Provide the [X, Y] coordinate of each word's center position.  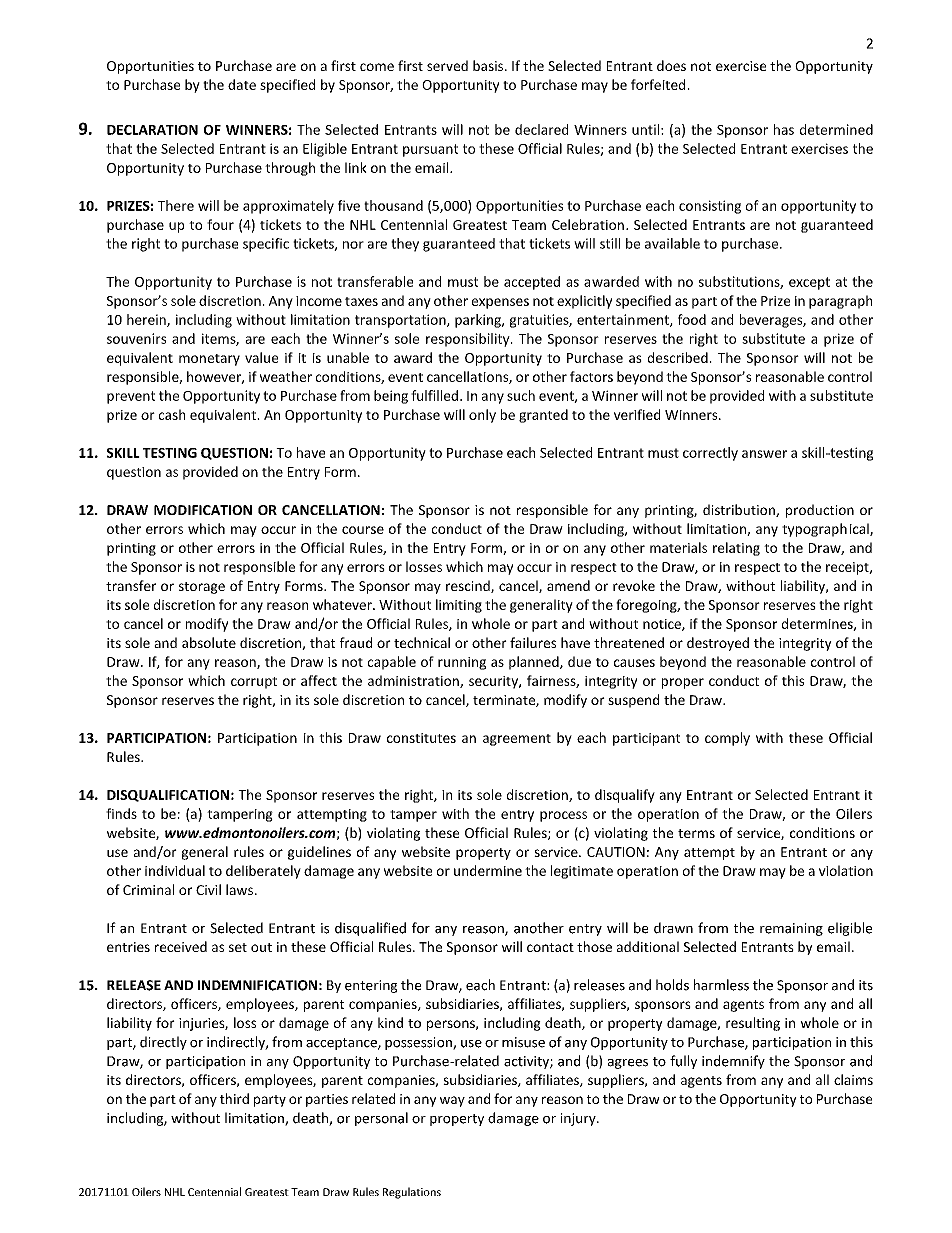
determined [836, 129]
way [452, 1101]
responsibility [469, 340]
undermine [488, 870]
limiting [459, 606]
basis [489, 65]
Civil [208, 889]
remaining [791, 929]
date [242, 84]
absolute [209, 642]
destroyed [718, 644]
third [234, 1098]
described [678, 357]
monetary [209, 360]
